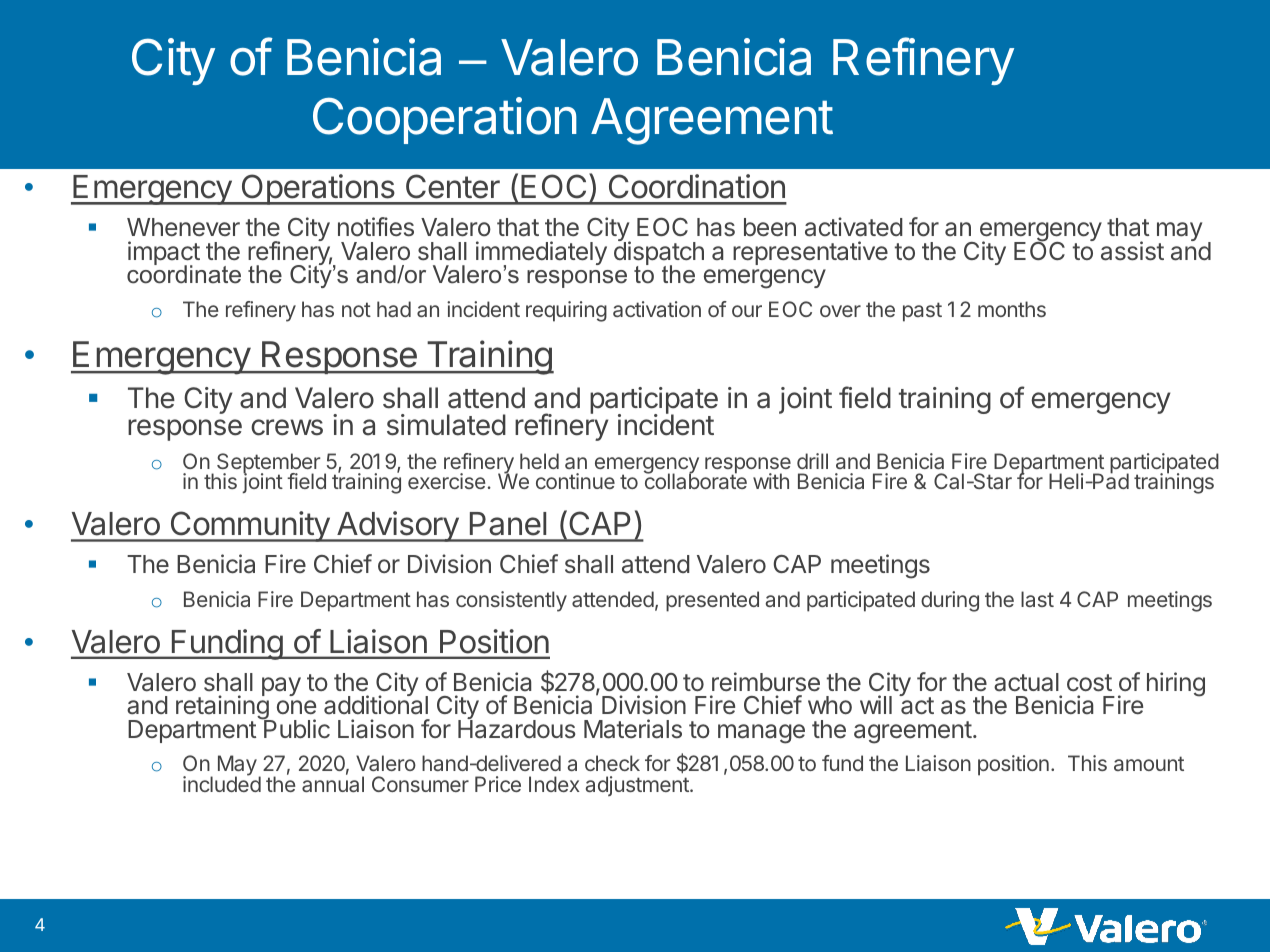 This screenshot has height=952, width=1270. What do you see at coordinates (394, 309) in the screenshot?
I see `had` at bounding box center [394, 309].
